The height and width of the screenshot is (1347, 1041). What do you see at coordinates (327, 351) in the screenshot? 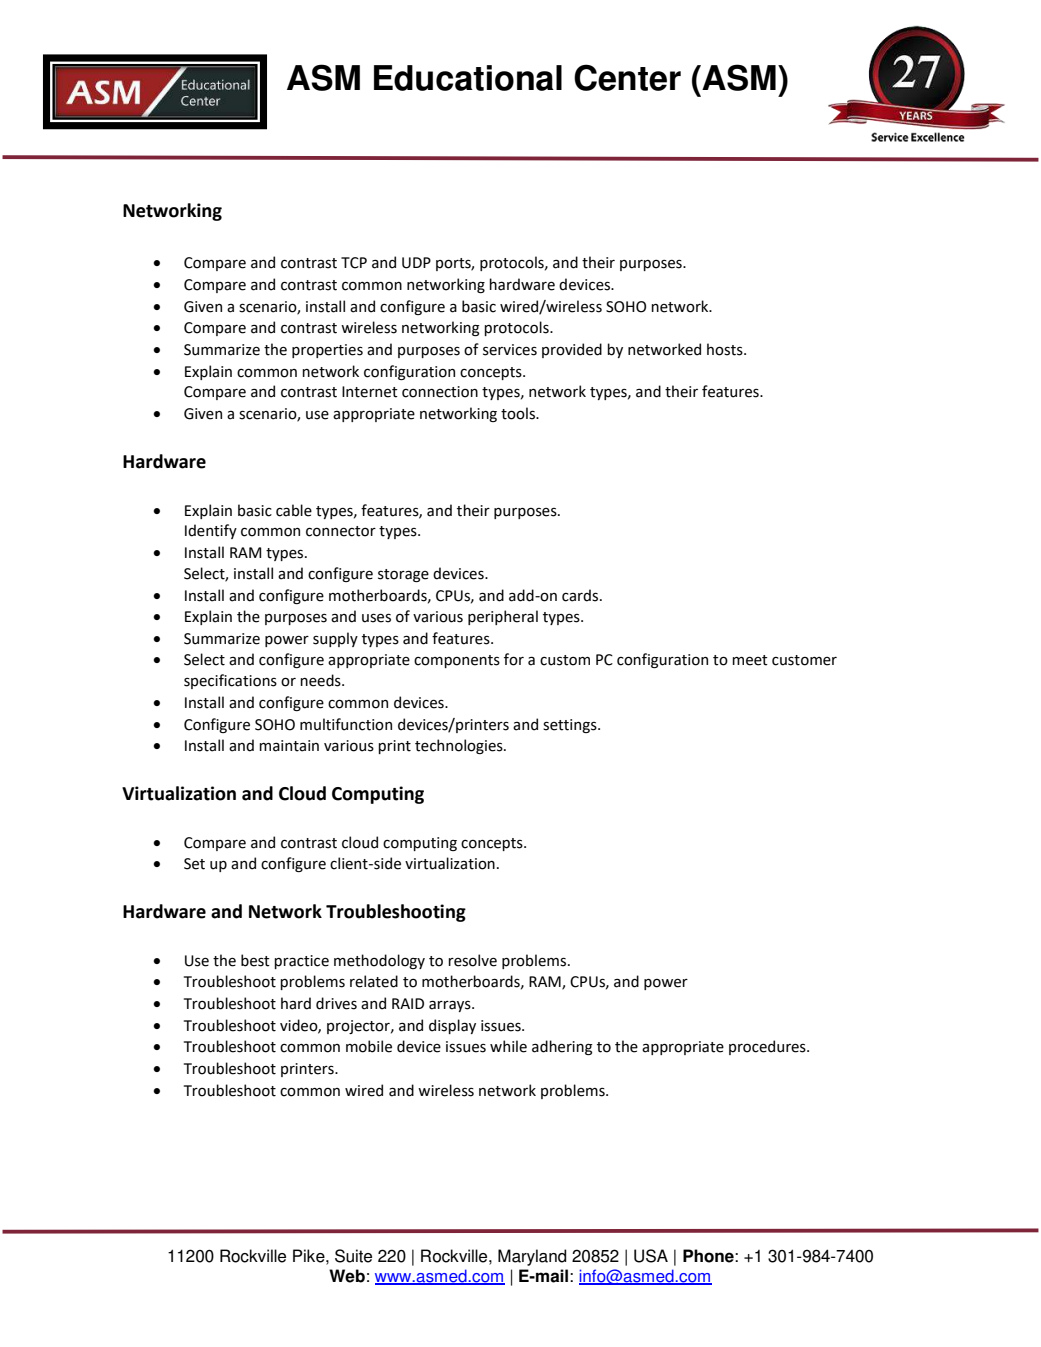
I see `properties` at bounding box center [327, 351].
